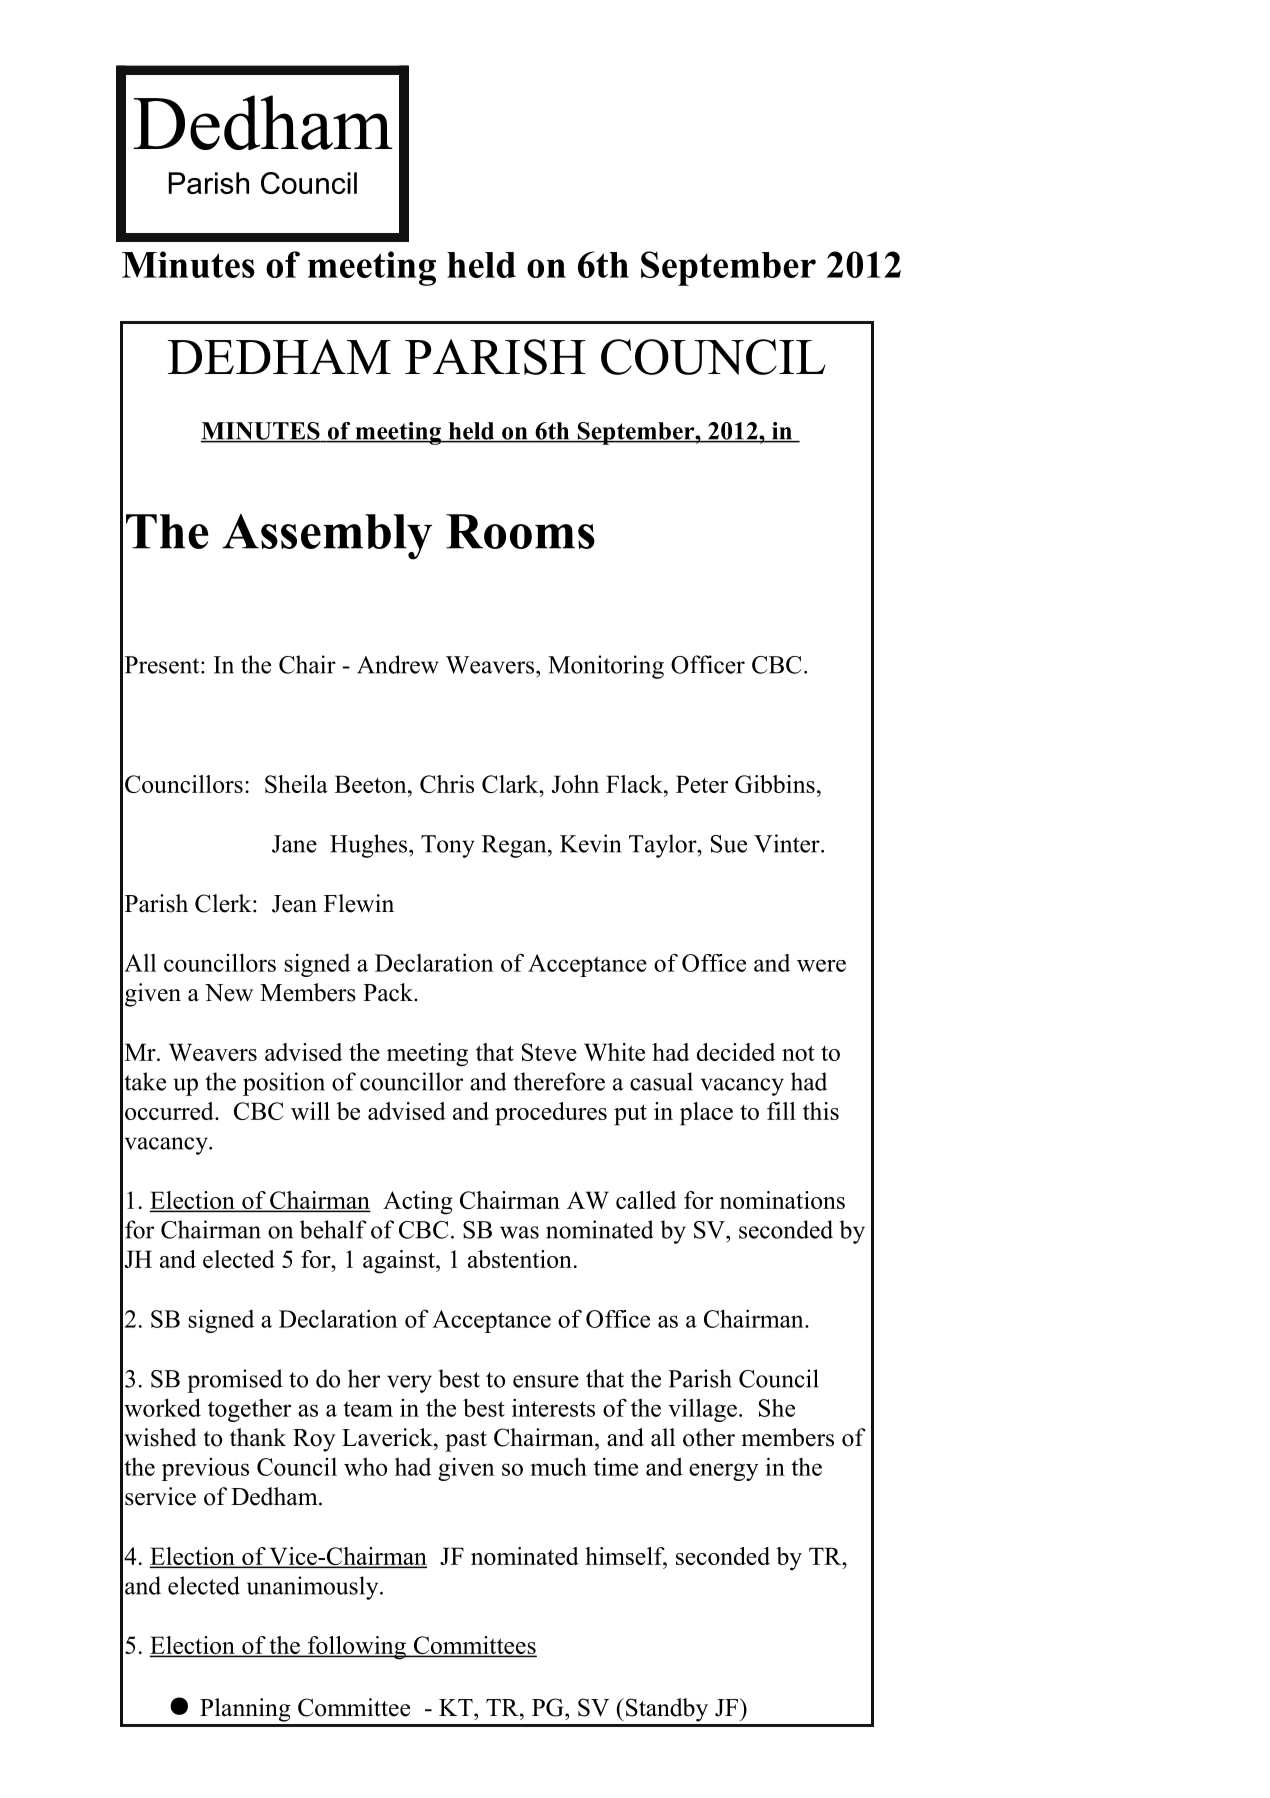  I want to click on Monitoring, so click(606, 667).
